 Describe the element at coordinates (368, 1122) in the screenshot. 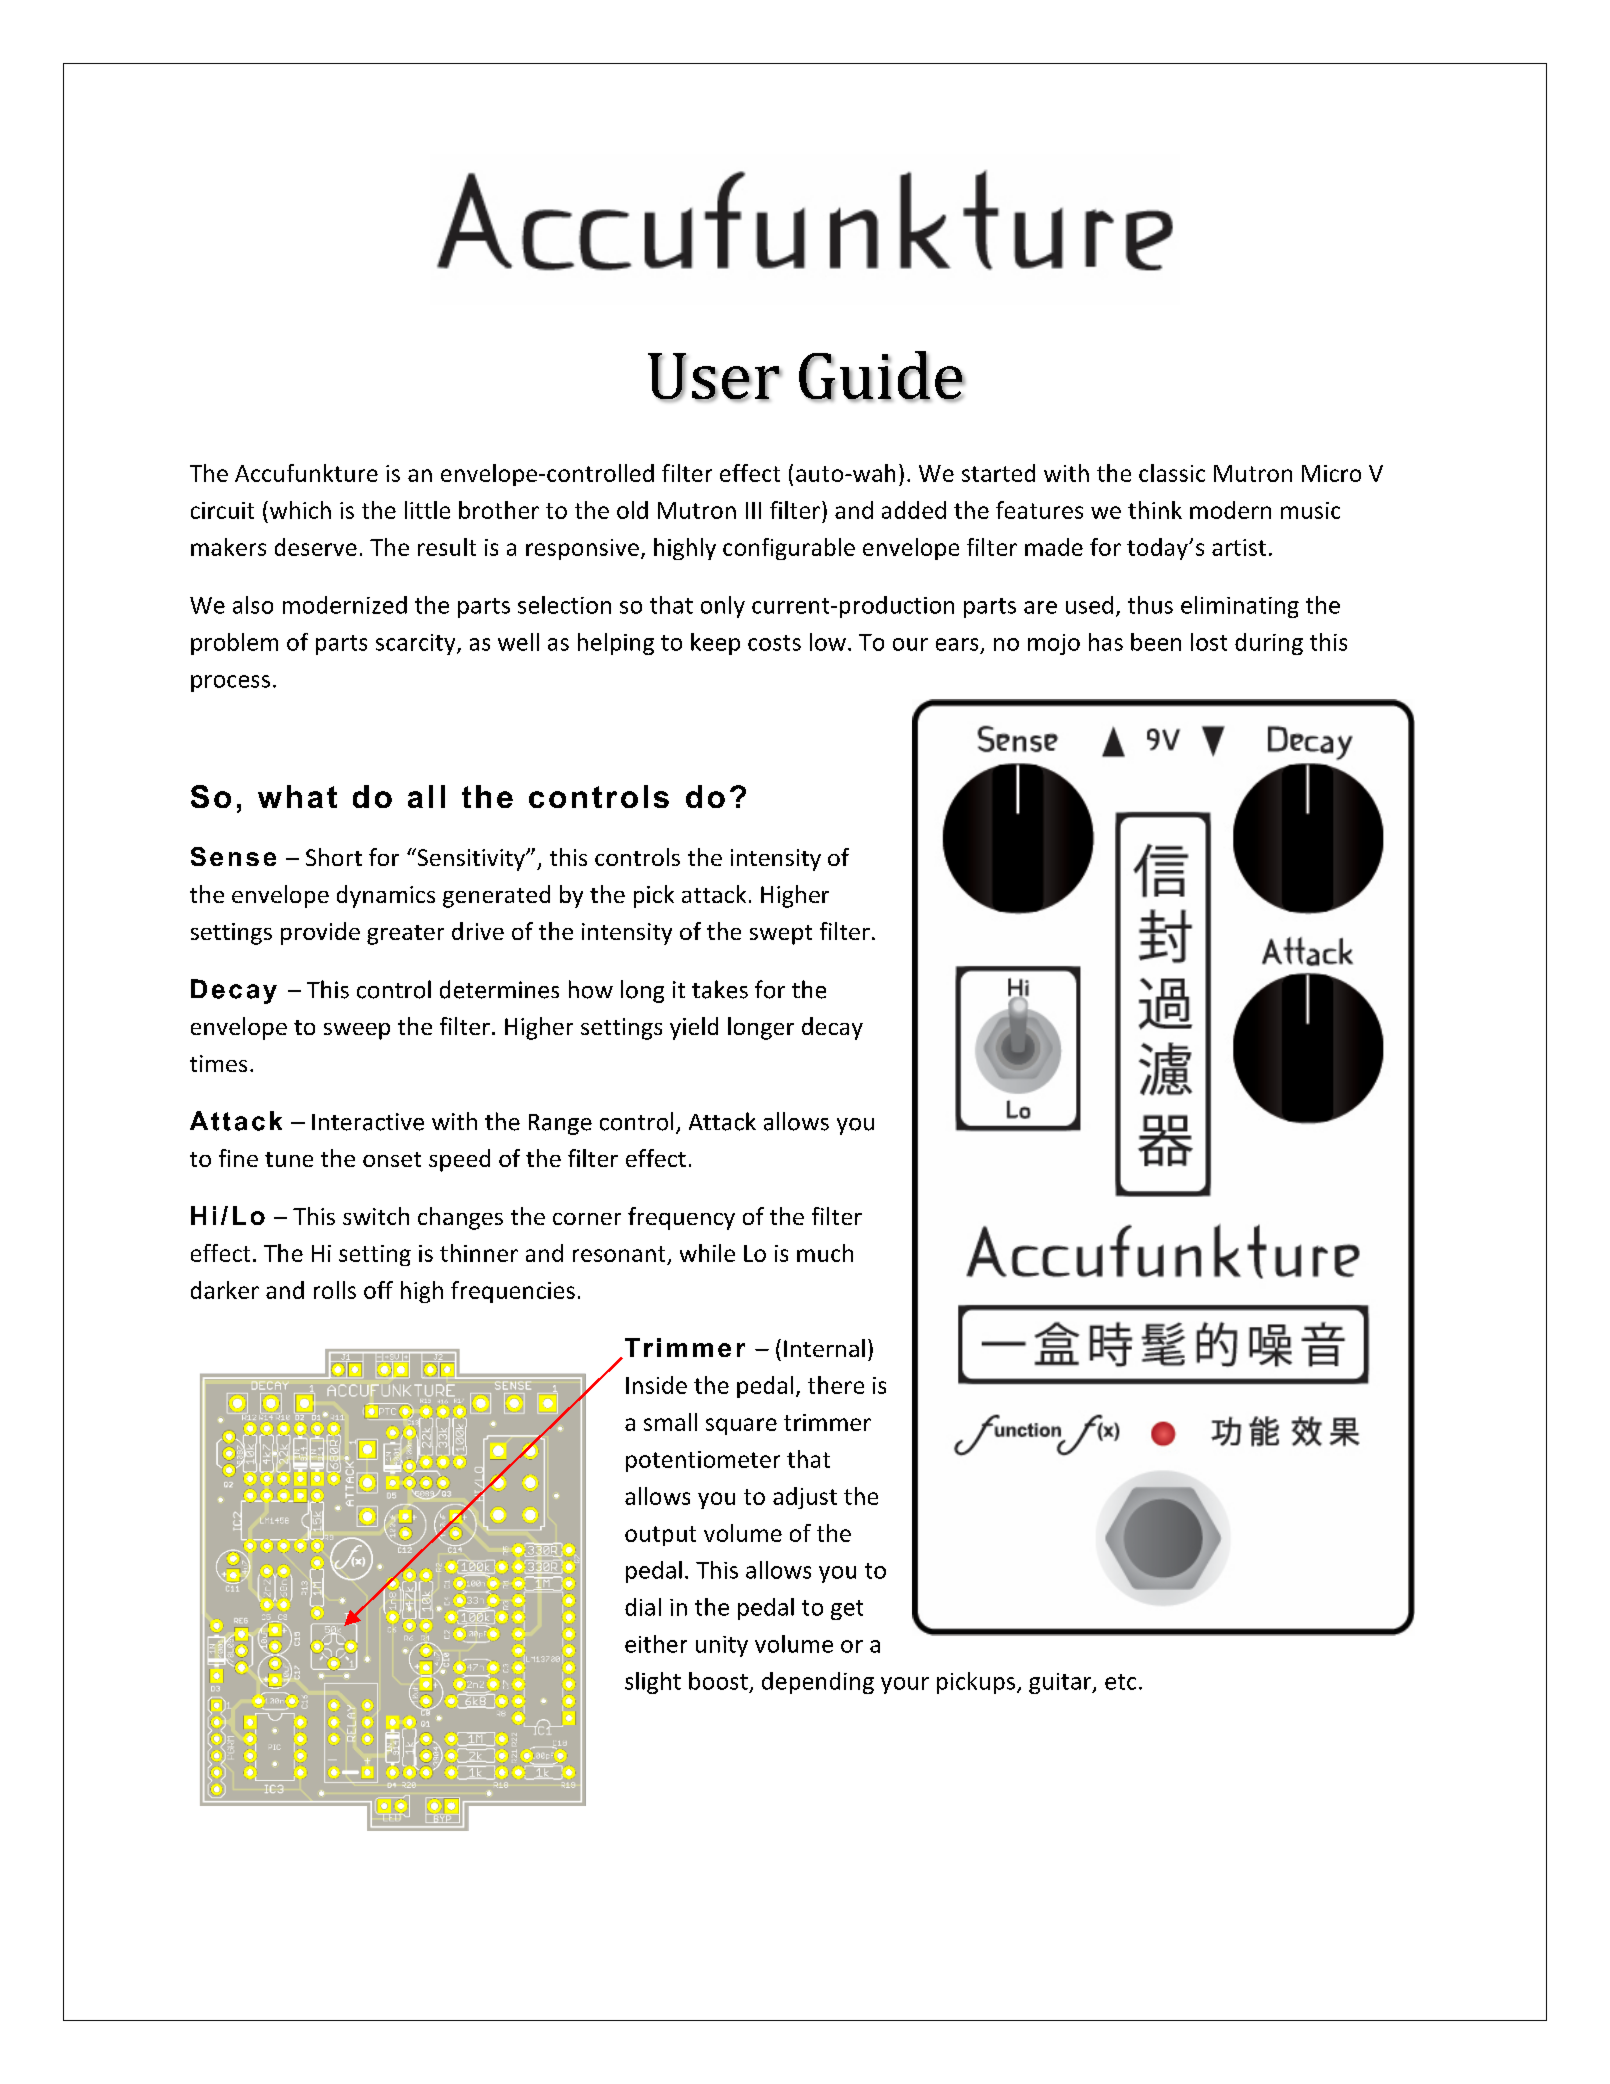

I see `Interactive` at that location.
